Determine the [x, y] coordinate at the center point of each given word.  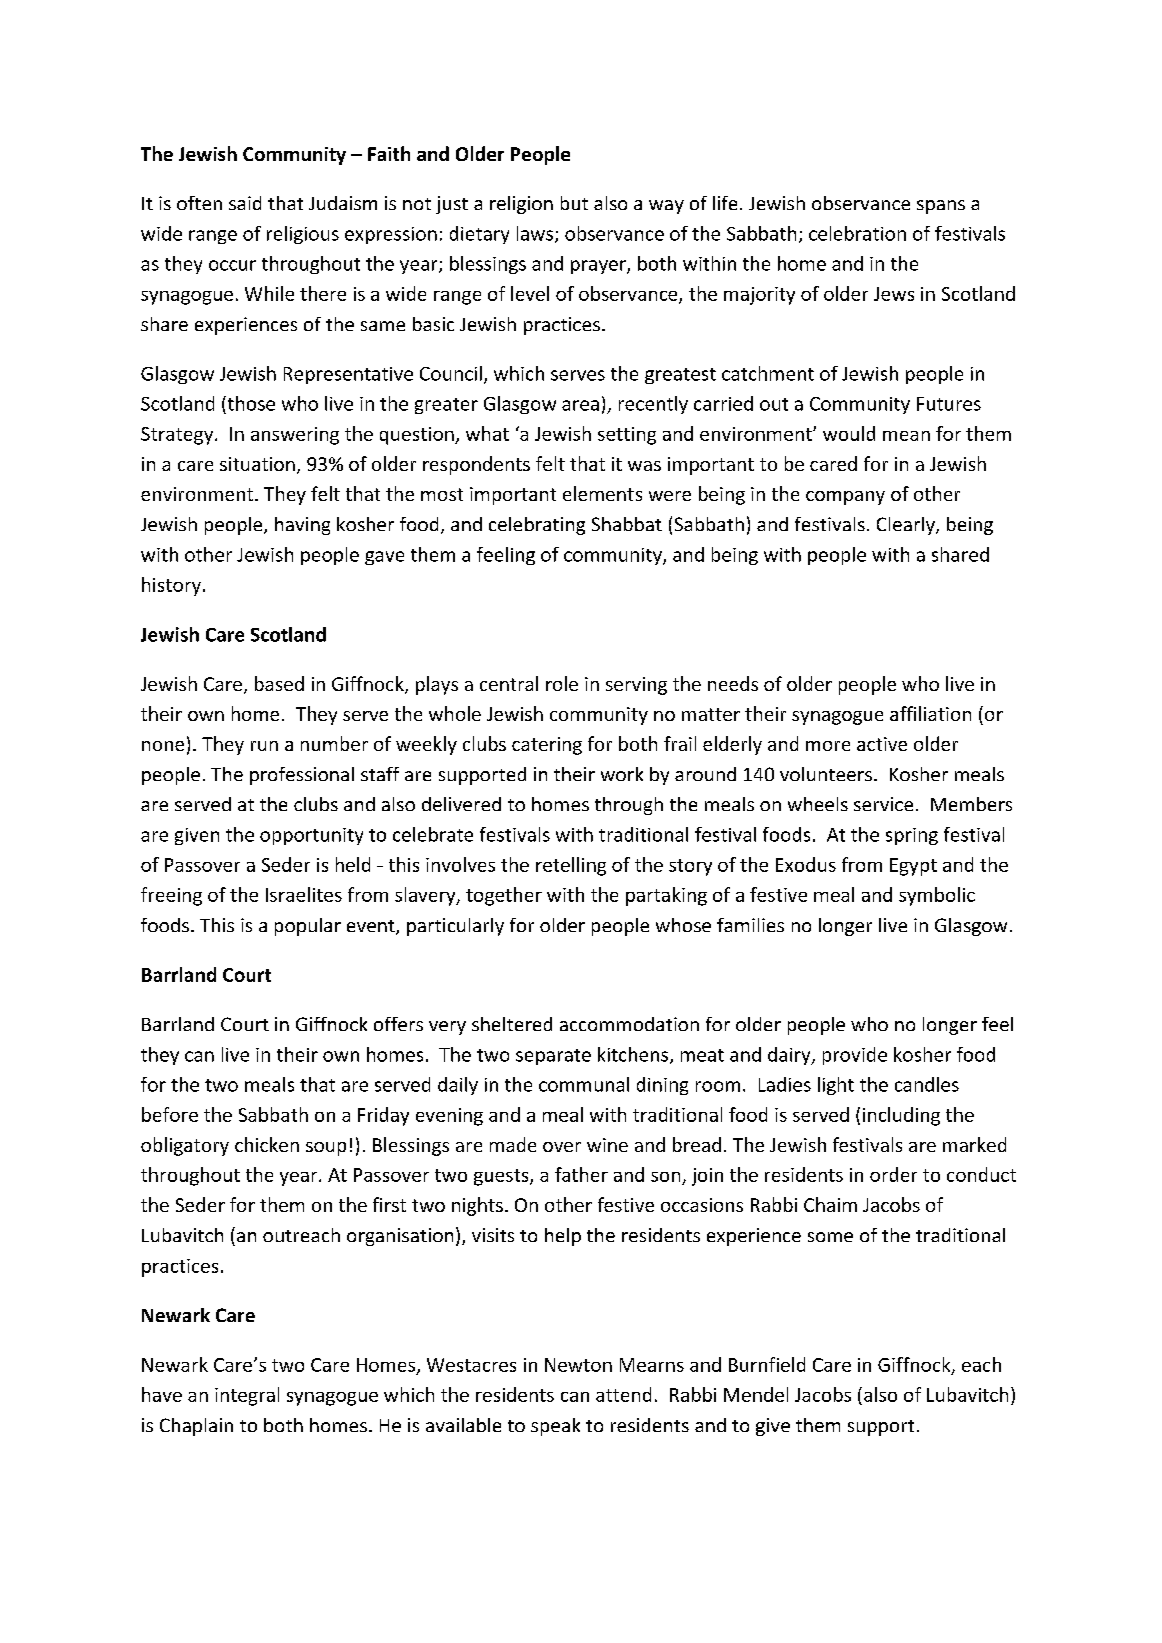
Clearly [907, 526]
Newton [578, 1365]
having [302, 526]
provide [855, 1056]
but [574, 203]
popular [308, 927]
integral [247, 1396]
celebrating [537, 526]
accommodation [629, 1024]
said [245, 203]
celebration [857, 233]
